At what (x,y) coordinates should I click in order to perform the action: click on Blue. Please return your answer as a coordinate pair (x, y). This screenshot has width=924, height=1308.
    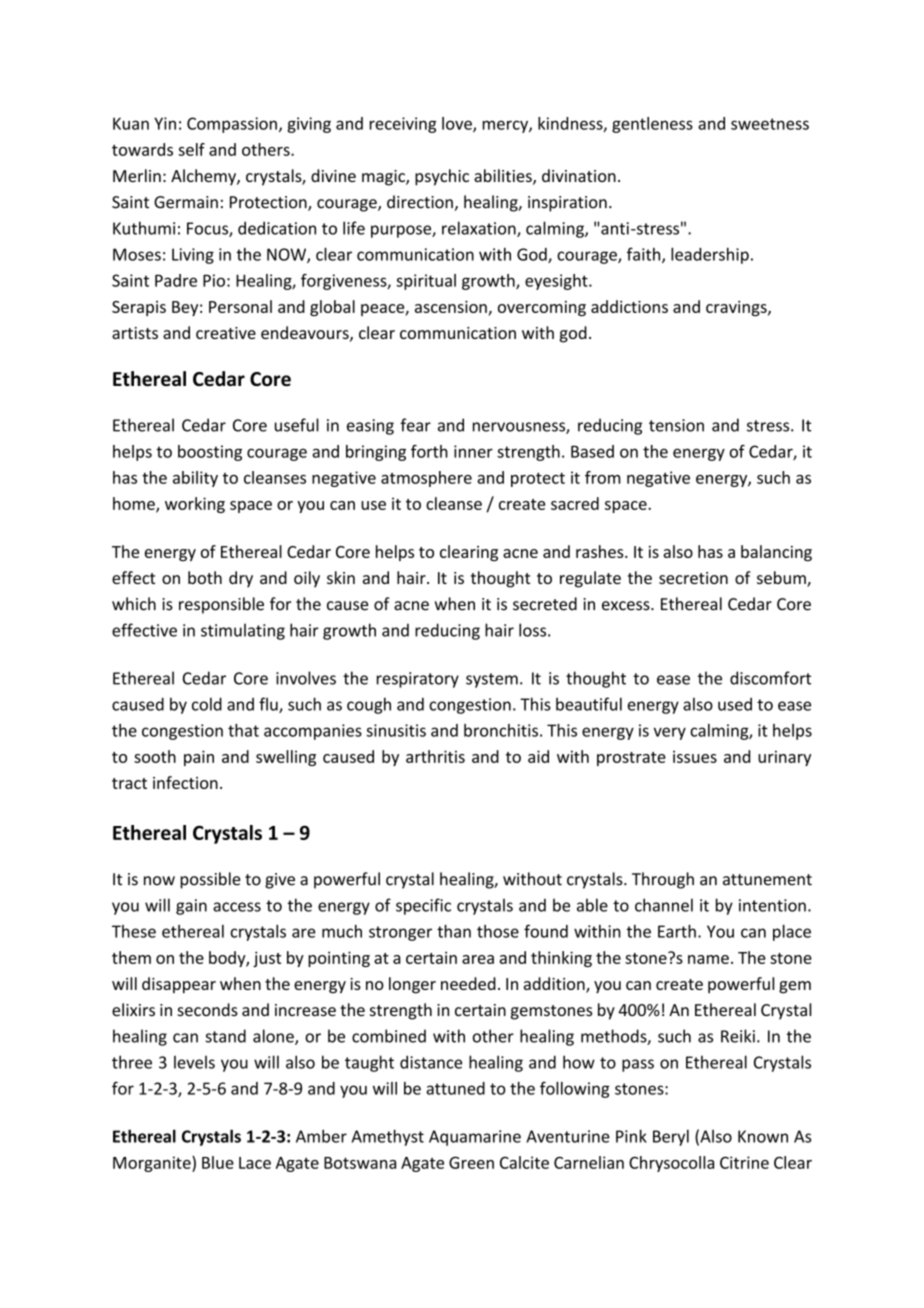
    Looking at the image, I should click on (218, 1162).
